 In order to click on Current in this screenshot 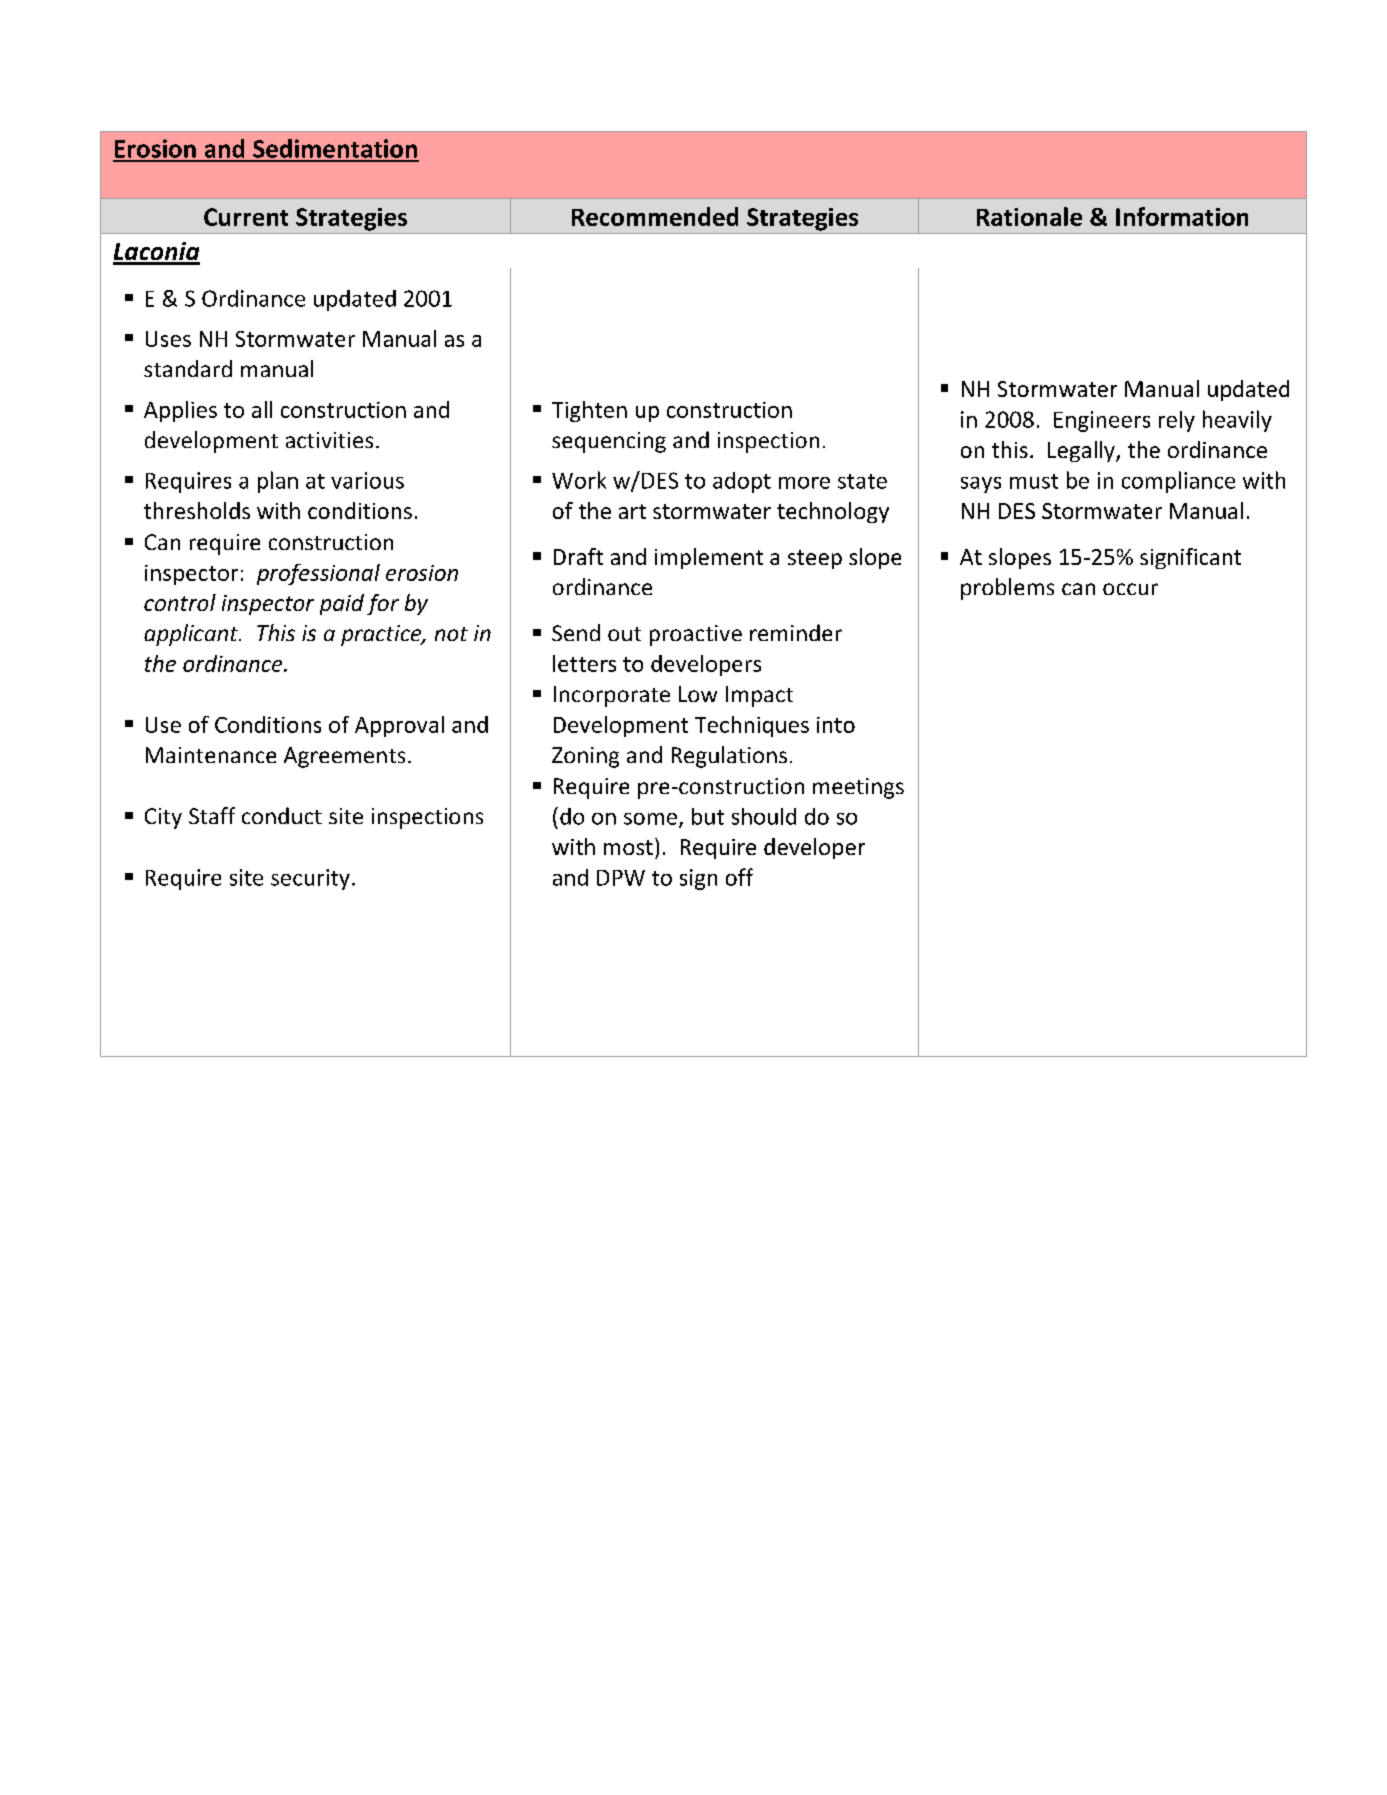, I will do `click(246, 217)`.
